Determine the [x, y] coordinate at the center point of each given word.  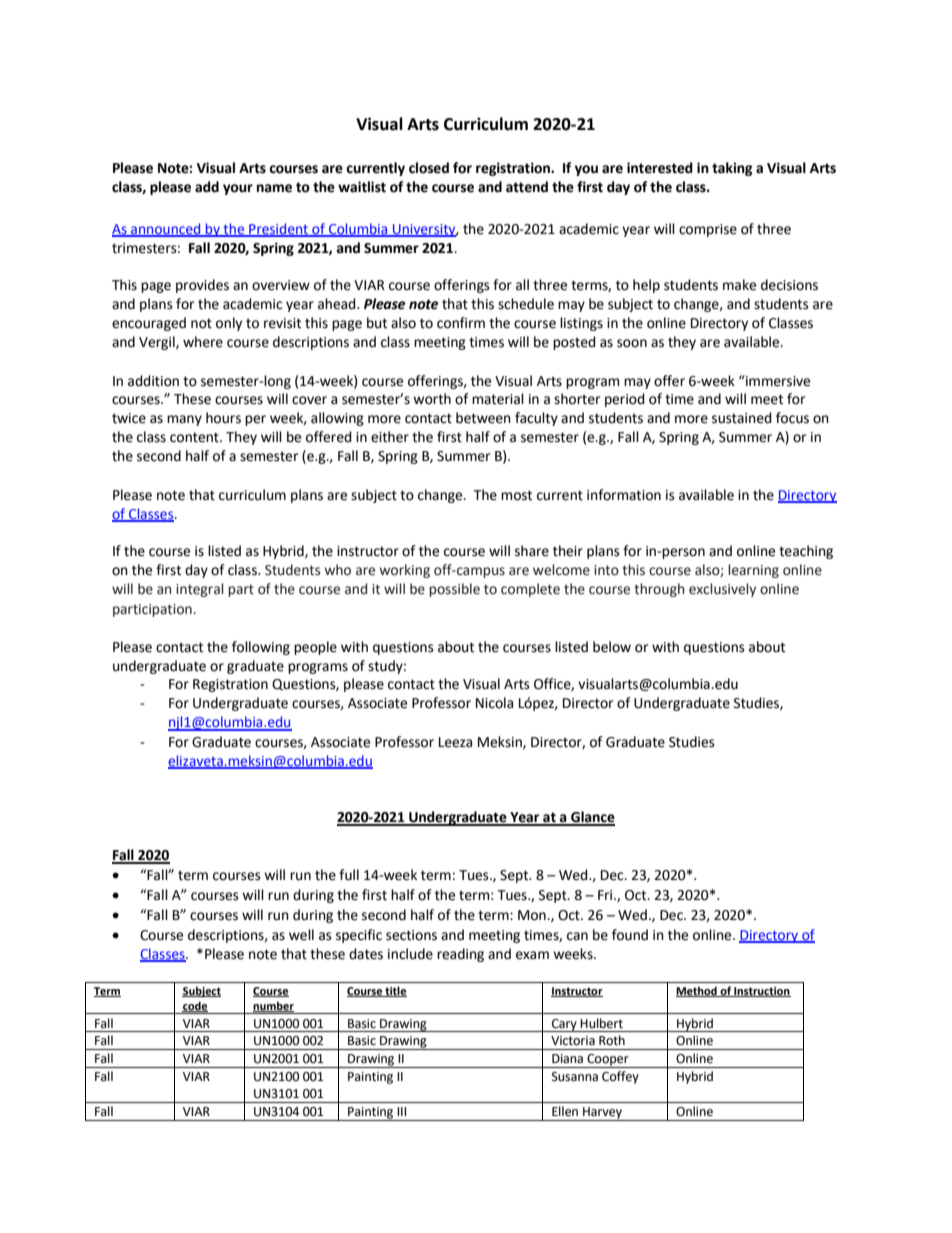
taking [732, 169]
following [261, 648]
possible [454, 590]
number [273, 1006]
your [238, 189]
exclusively [722, 590]
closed [429, 168]
